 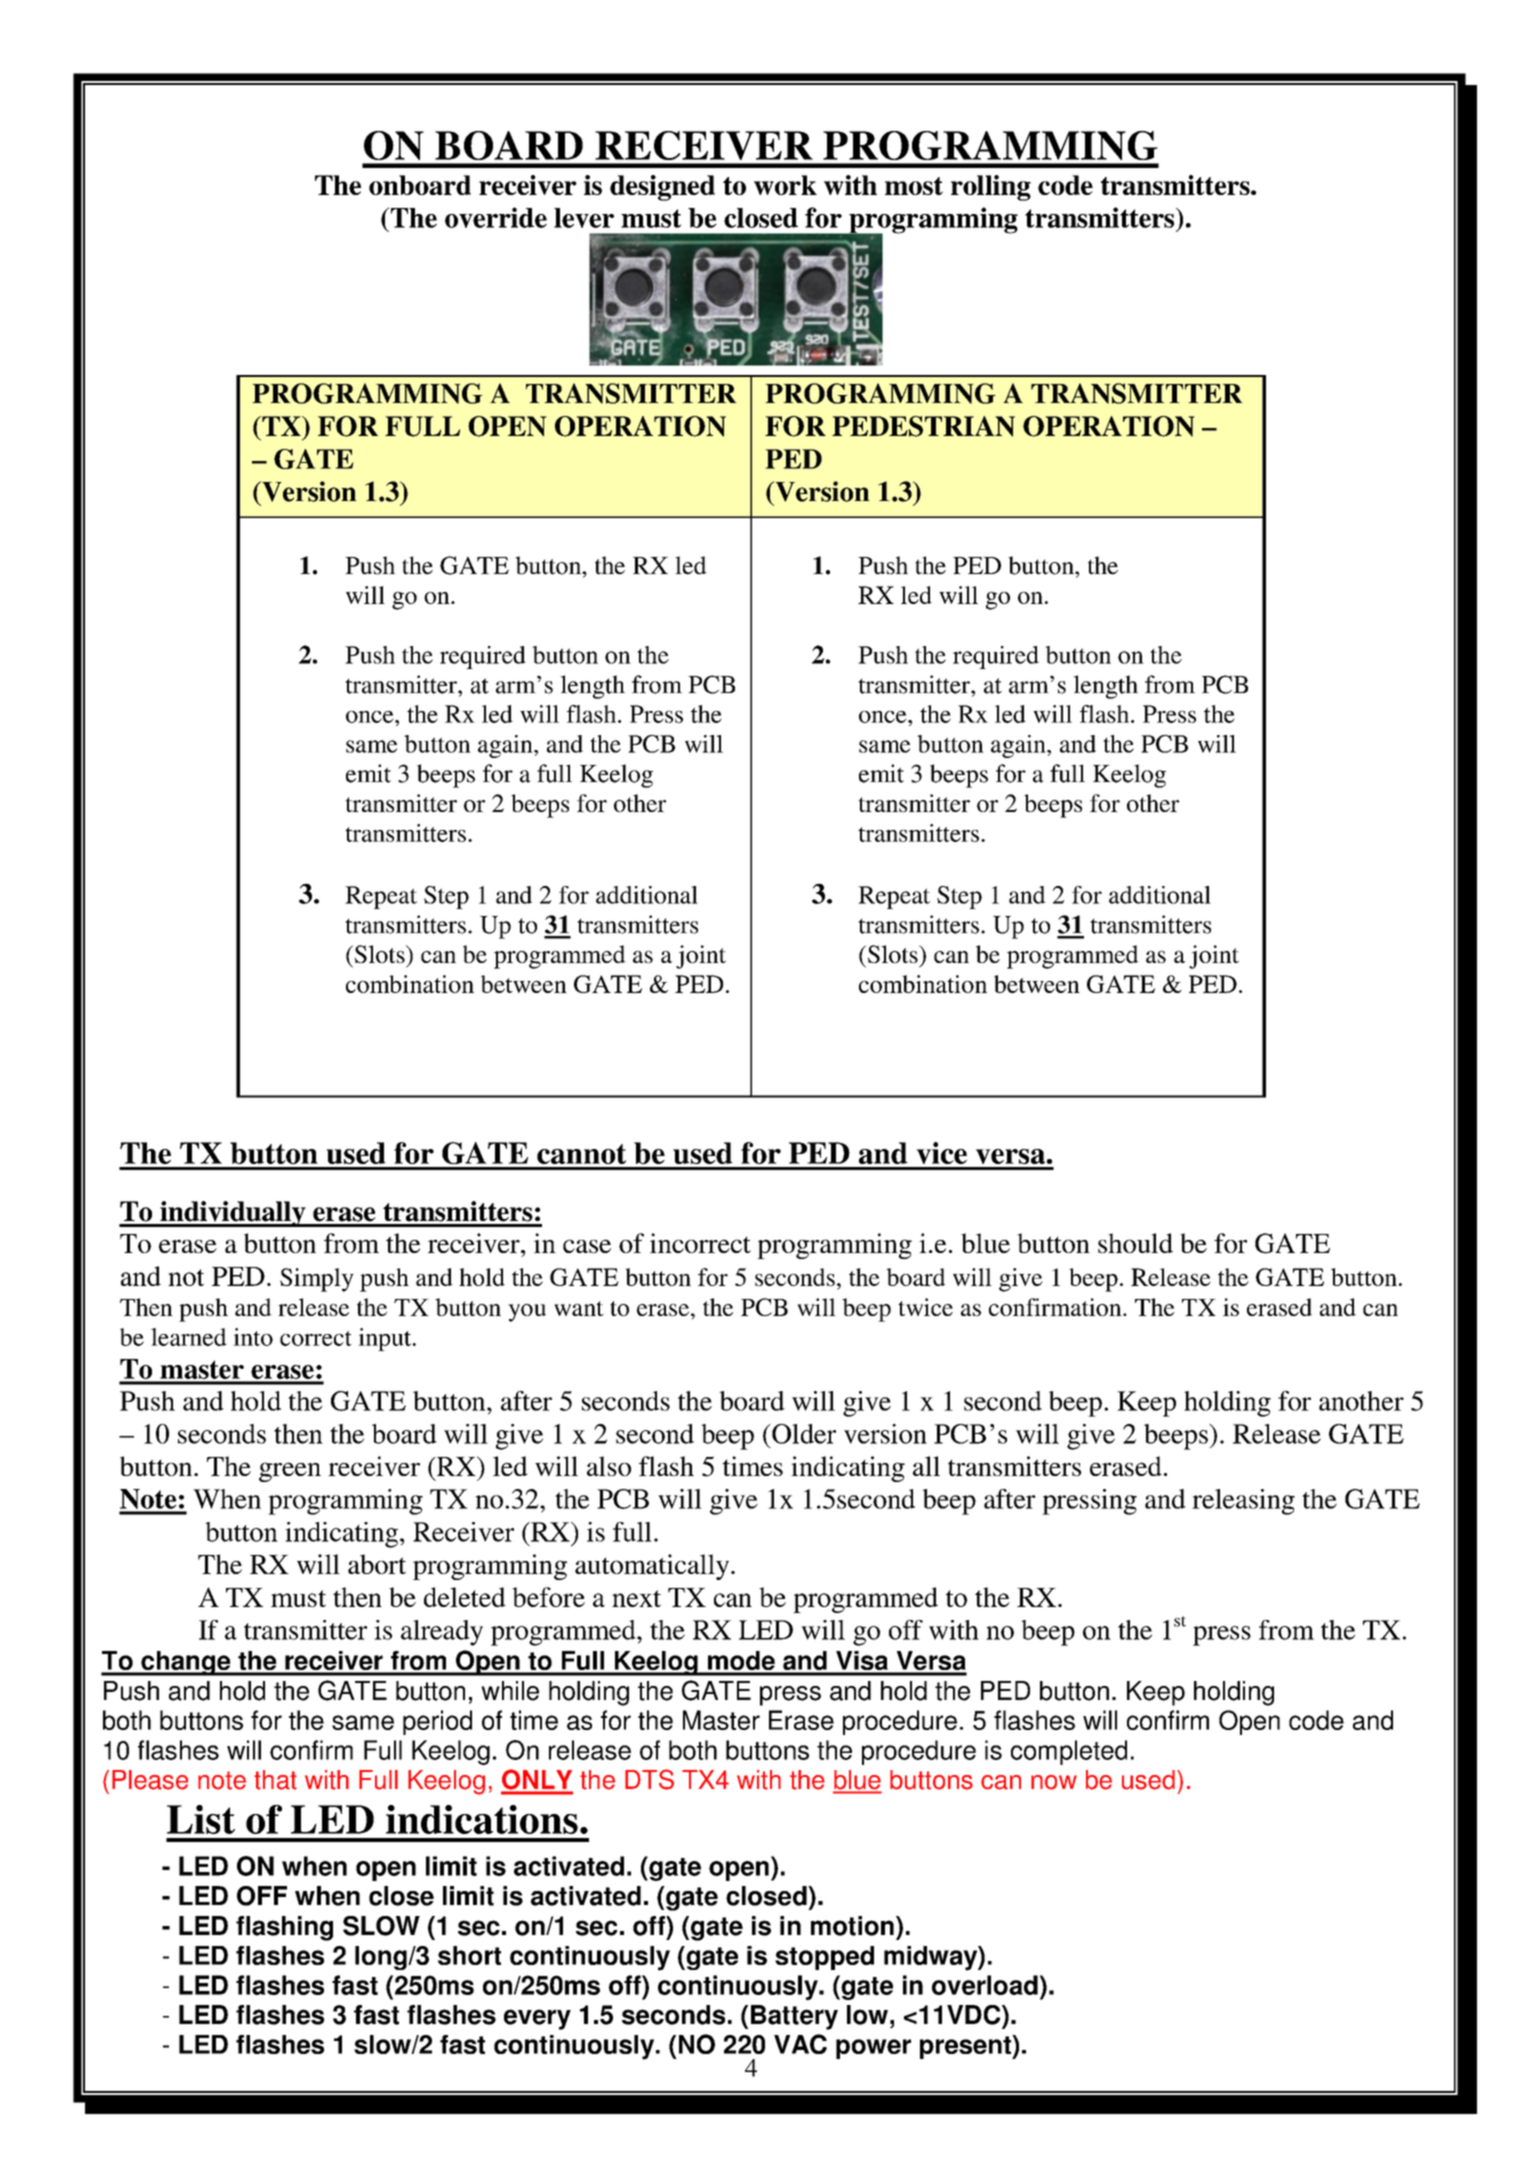 What do you see at coordinates (496, 217) in the screenshot?
I see `override` at bounding box center [496, 217].
